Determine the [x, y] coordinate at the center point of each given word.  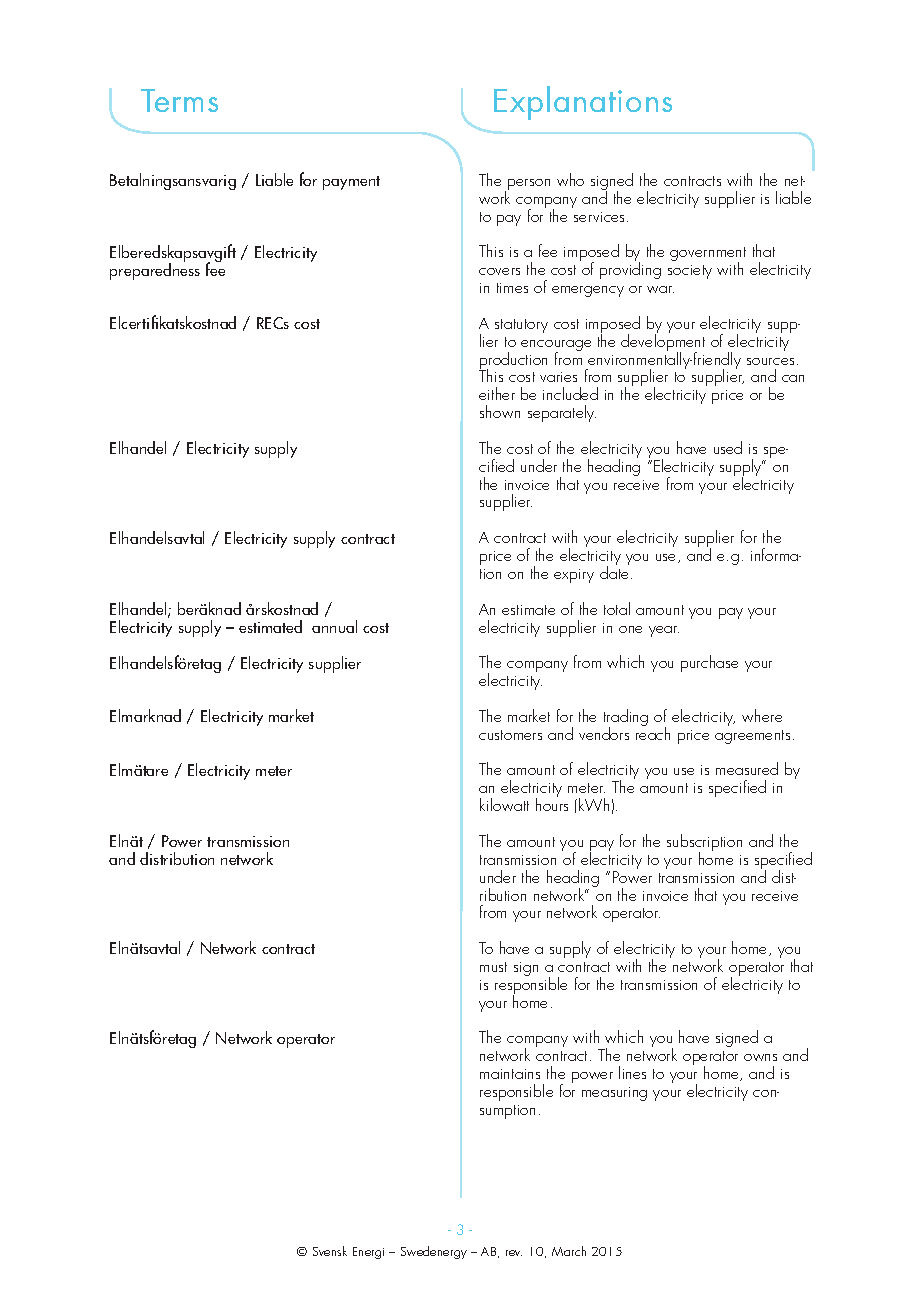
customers [510, 735]
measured [747, 768]
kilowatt [504, 804]
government [708, 255]
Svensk [330, 1251]
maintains [510, 1074]
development [663, 343]
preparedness [155, 270]
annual [334, 626]
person [529, 184]
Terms [179, 100]
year [664, 631]
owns [760, 1057]
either [497, 393]
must [493, 967]
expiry [574, 576]
